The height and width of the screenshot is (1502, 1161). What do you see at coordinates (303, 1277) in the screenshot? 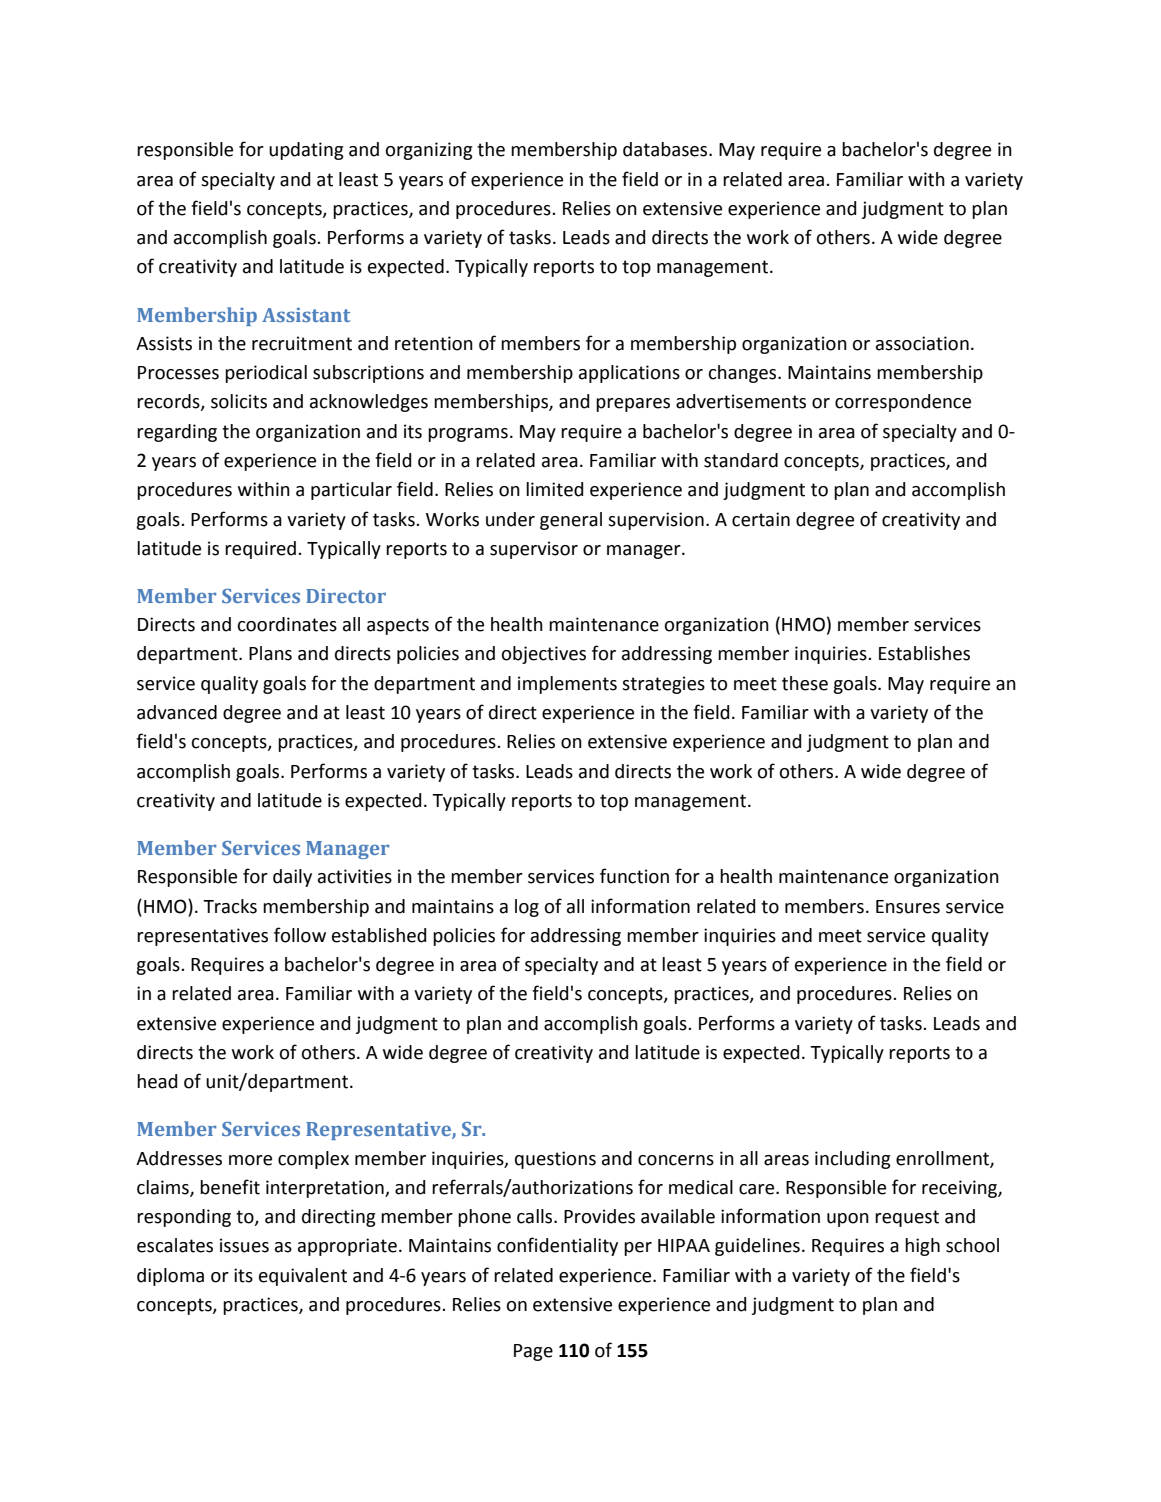
I see `equivalent` at bounding box center [303, 1277].
